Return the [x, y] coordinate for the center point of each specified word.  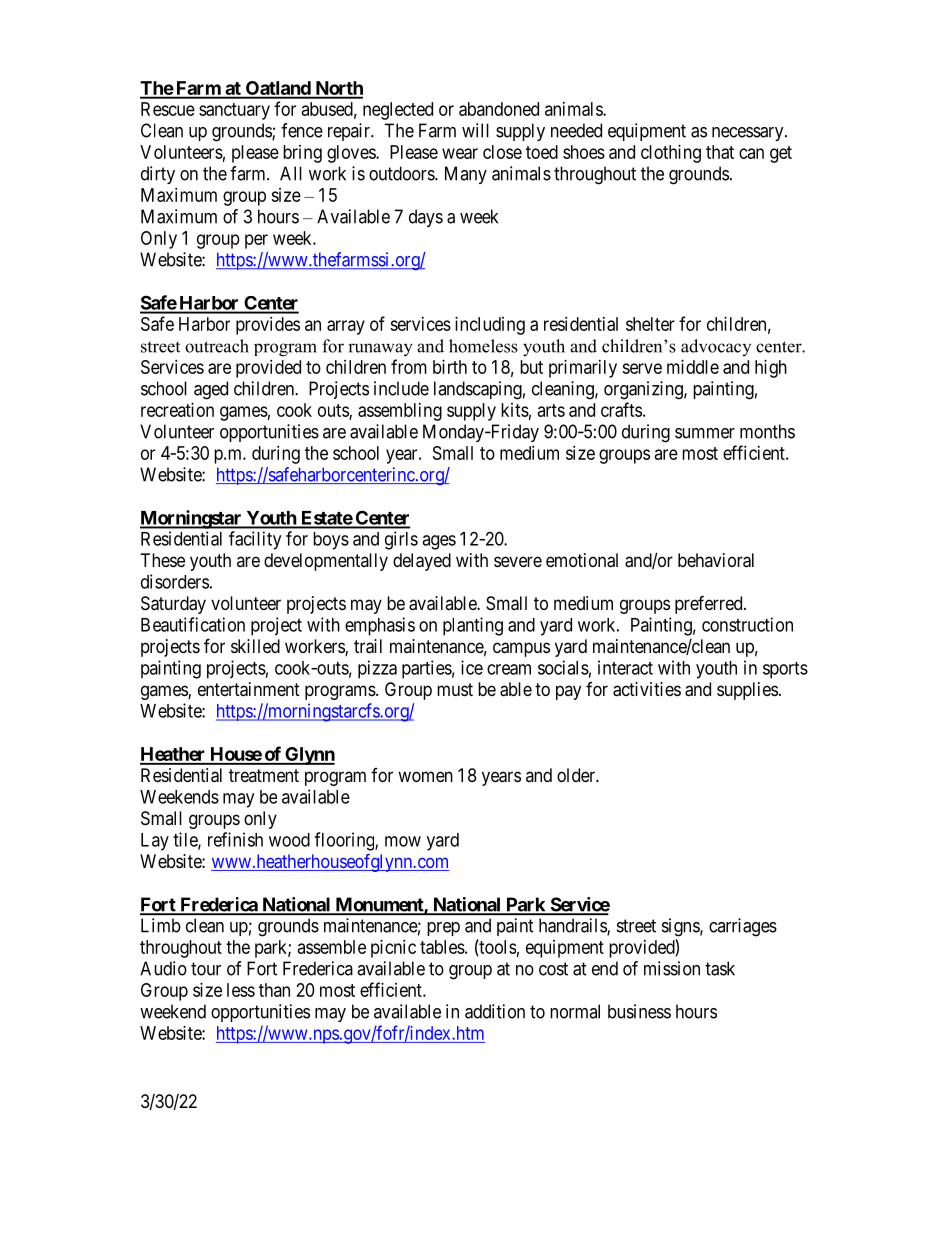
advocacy [716, 347]
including [490, 326]
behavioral [716, 560]
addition [495, 1011]
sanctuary [234, 111]
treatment [264, 775]
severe [518, 561]
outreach [217, 346]
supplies [747, 691]
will [475, 130]
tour [206, 969]
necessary [749, 134]
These [163, 560]
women [425, 776]
